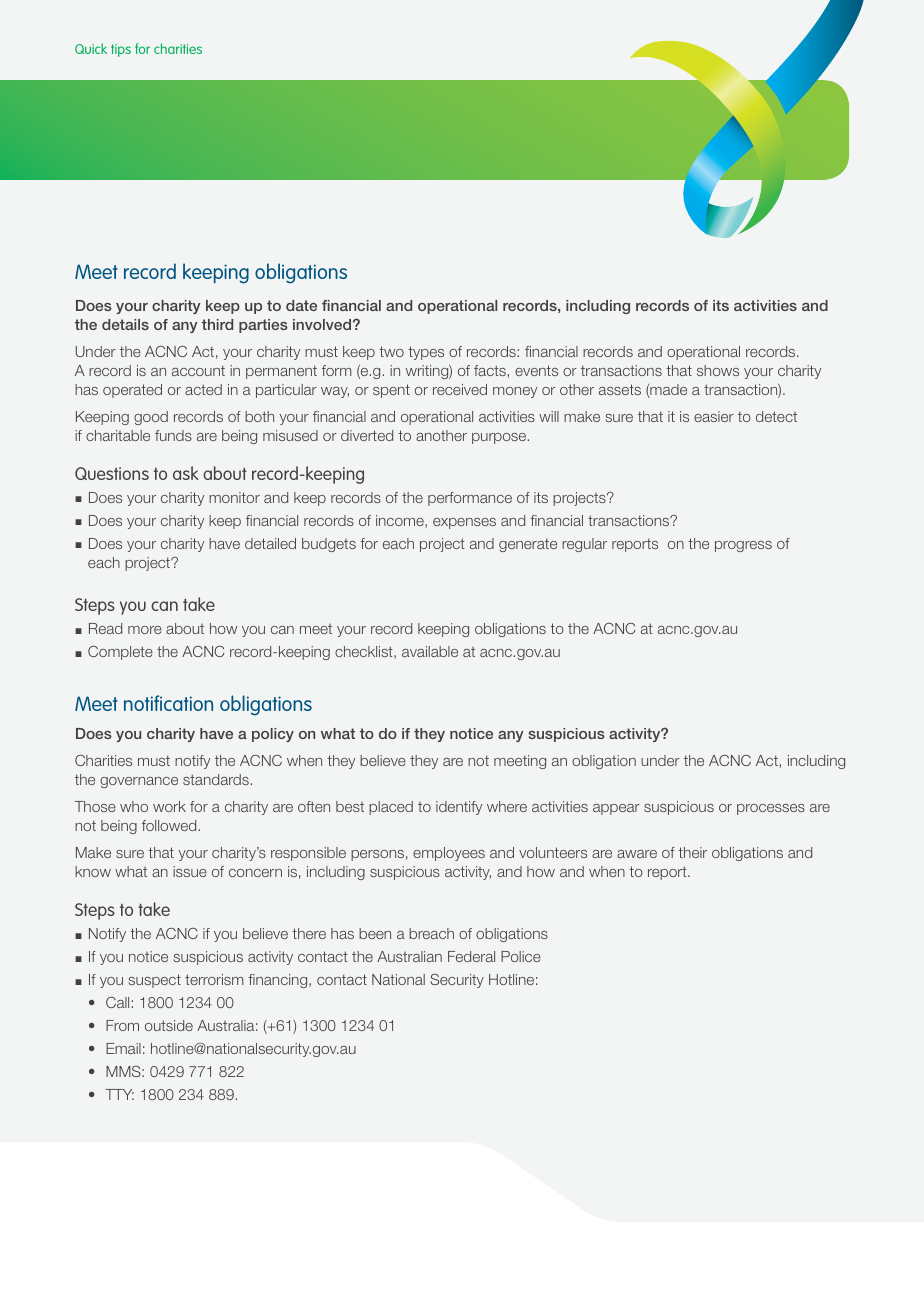  I want to click on Federal, so click(471, 956).
